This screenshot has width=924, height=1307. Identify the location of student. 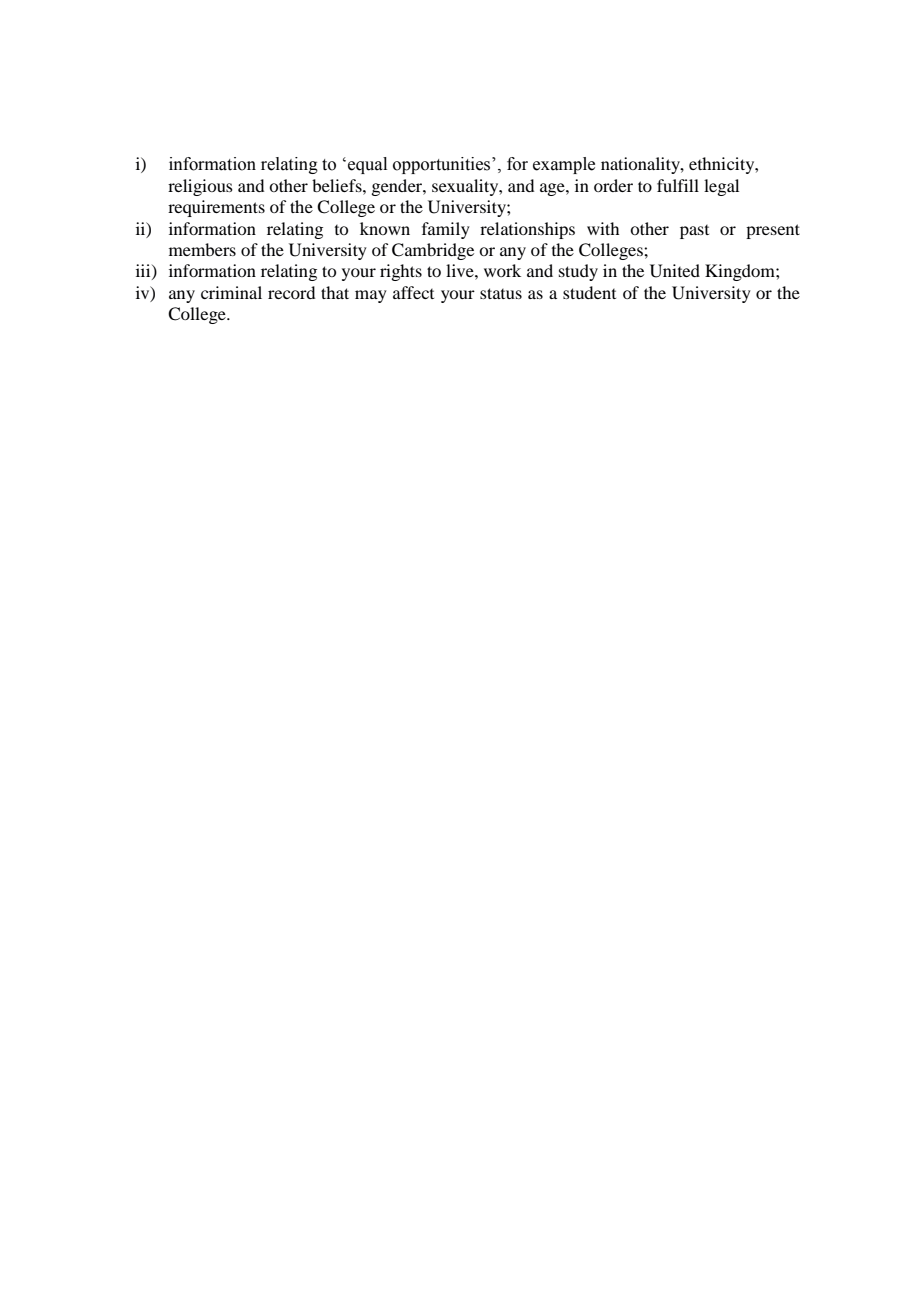
(589, 292).
